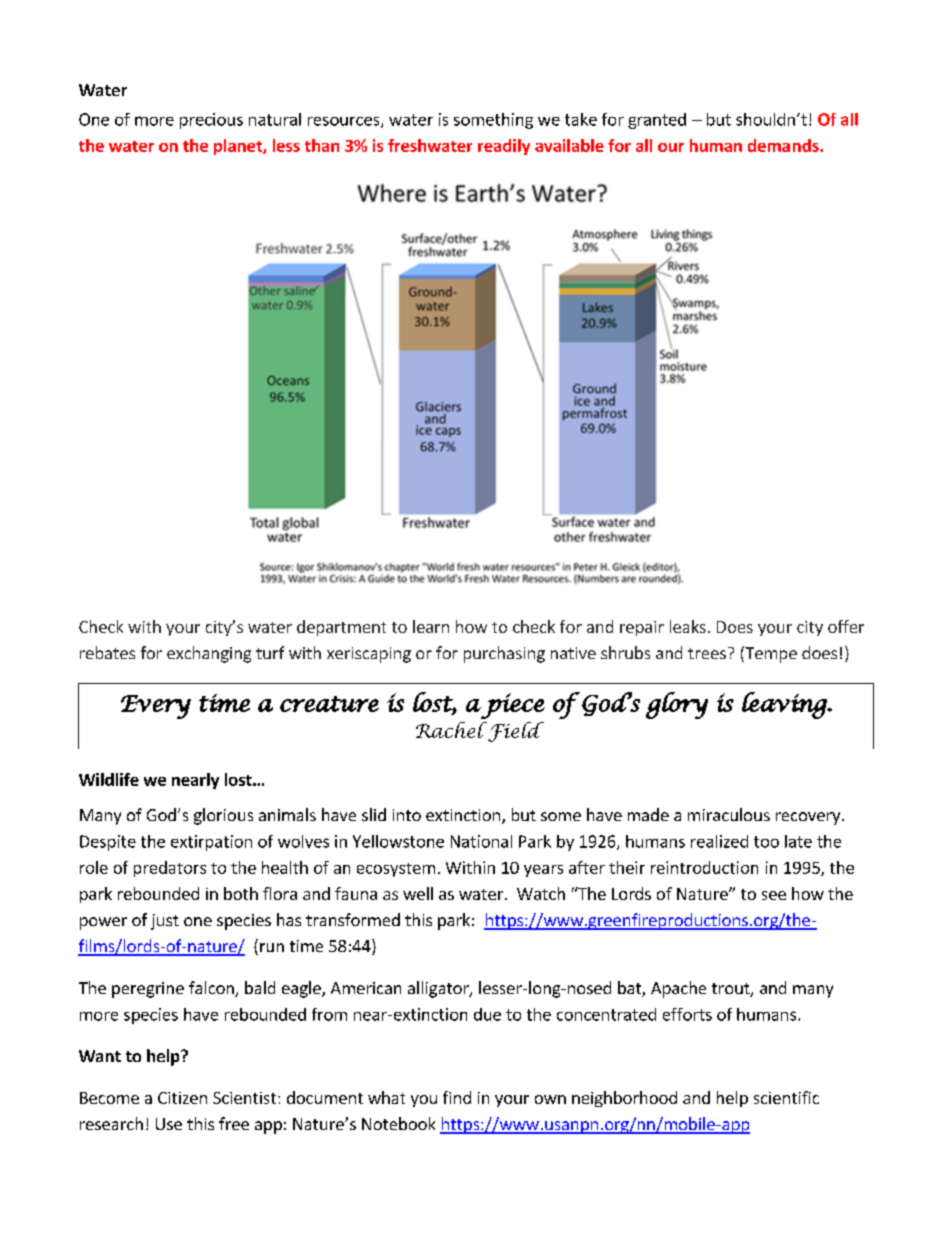 This screenshot has width=952, height=1233. Describe the element at coordinates (431, 626) in the screenshot. I see `learn` at that location.
